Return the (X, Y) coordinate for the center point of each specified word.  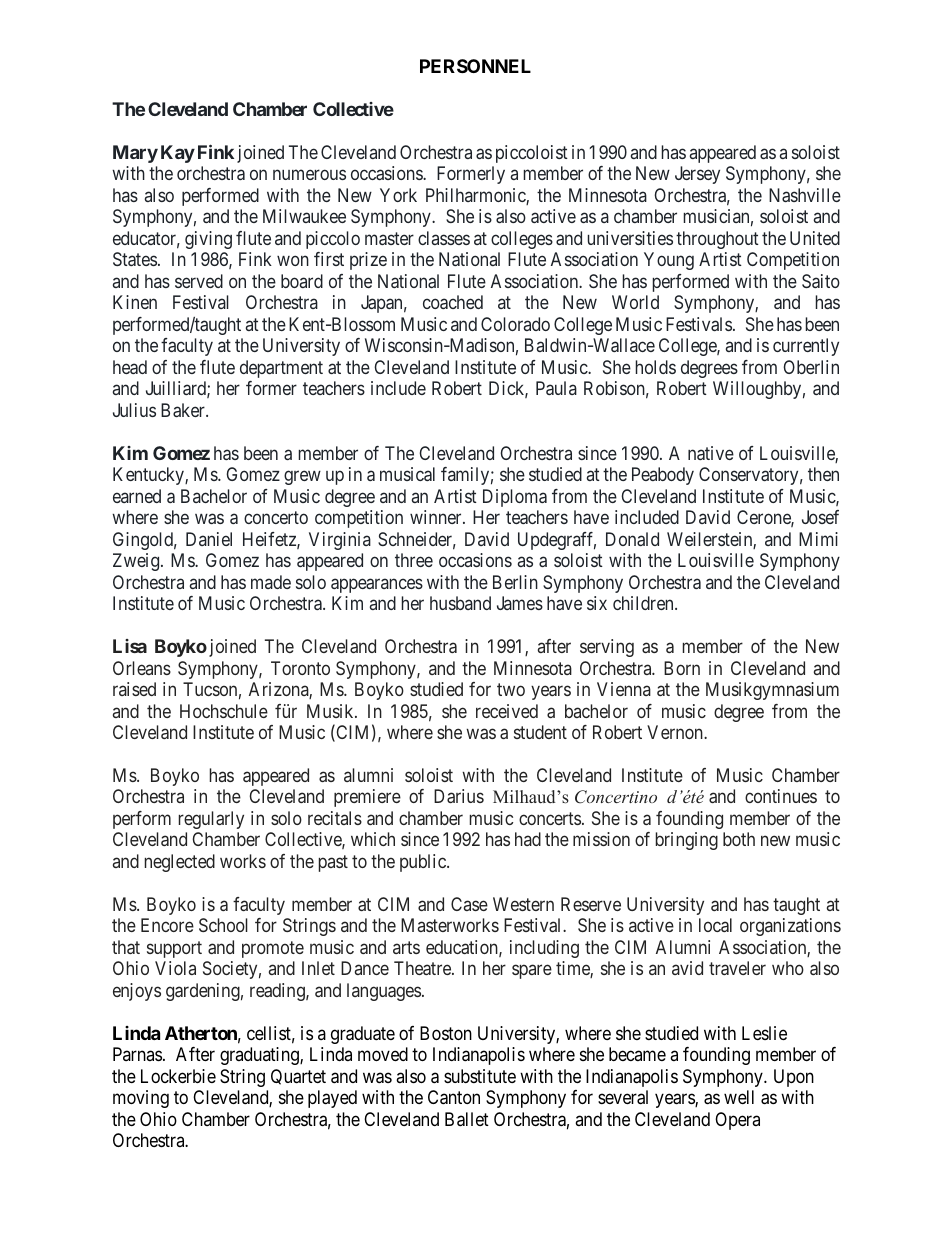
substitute (480, 1076)
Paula (556, 388)
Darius (459, 796)
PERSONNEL (475, 66)
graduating (260, 1056)
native (711, 453)
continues (781, 796)
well (739, 1097)
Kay (178, 154)
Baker (184, 410)
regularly (211, 820)
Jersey (697, 175)
